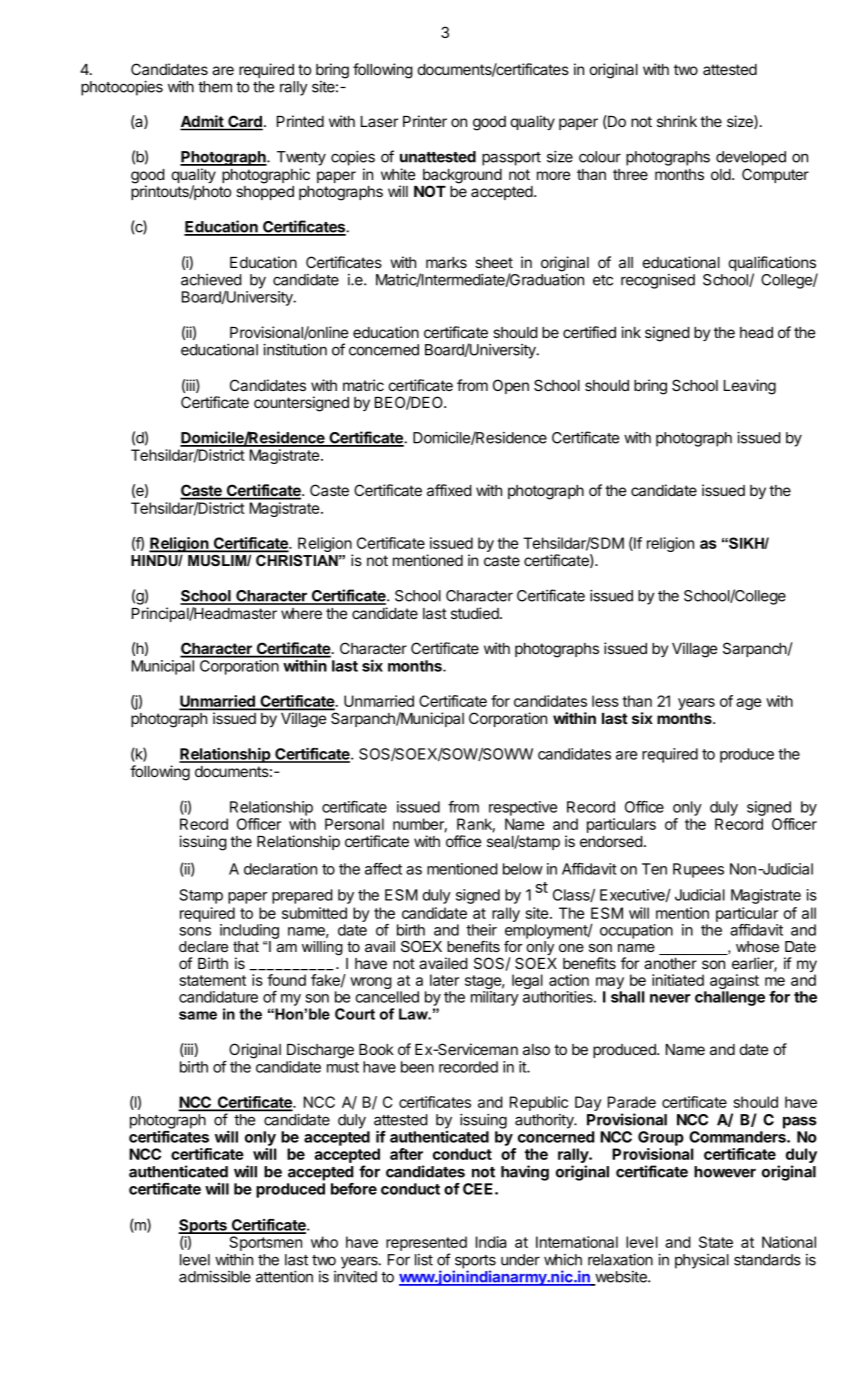  Describe the element at coordinates (284, 1276) in the document. I see `attention` at that location.
